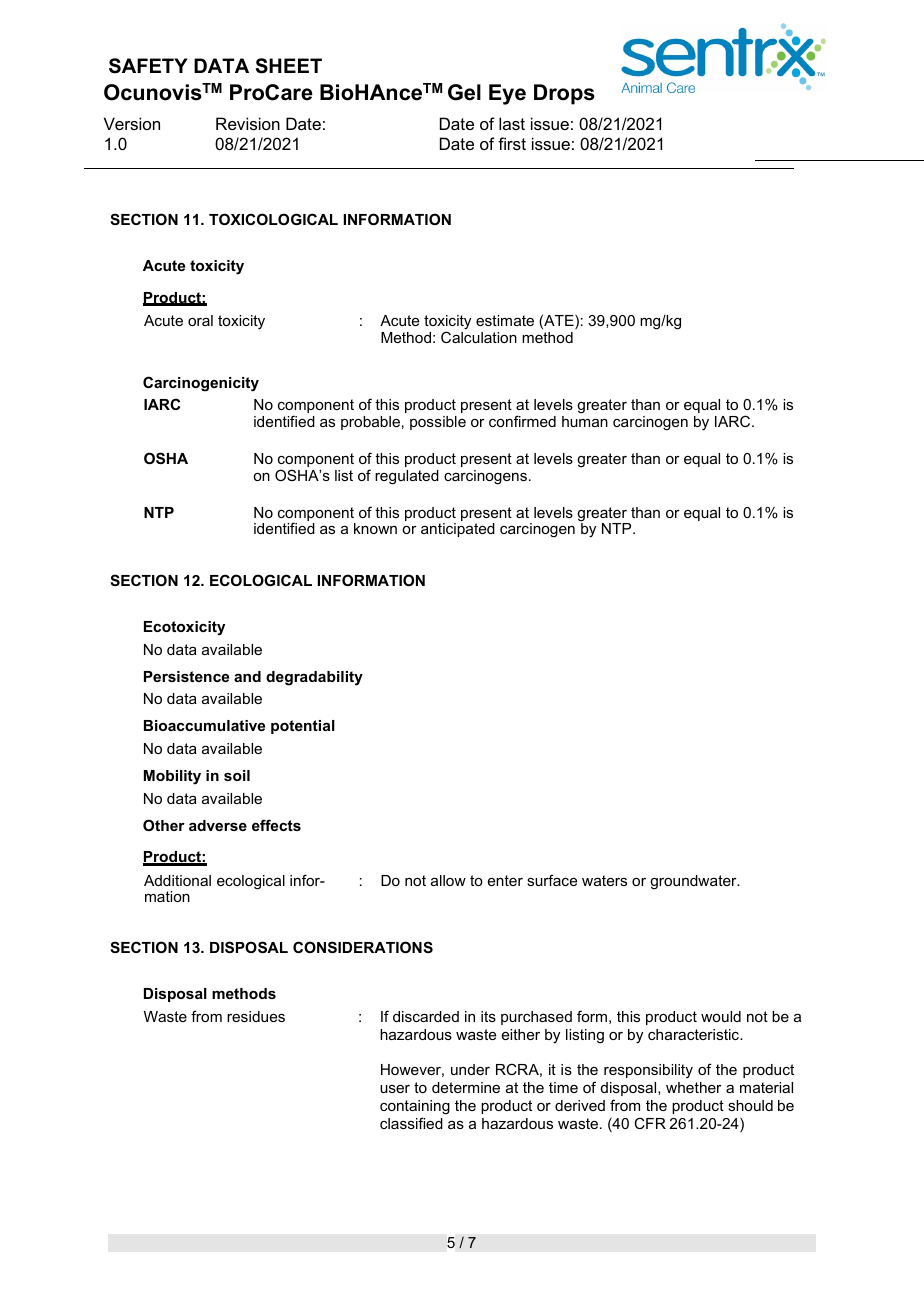 The image size is (924, 1308). What do you see at coordinates (248, 123) in the screenshot?
I see `Revision` at bounding box center [248, 123].
